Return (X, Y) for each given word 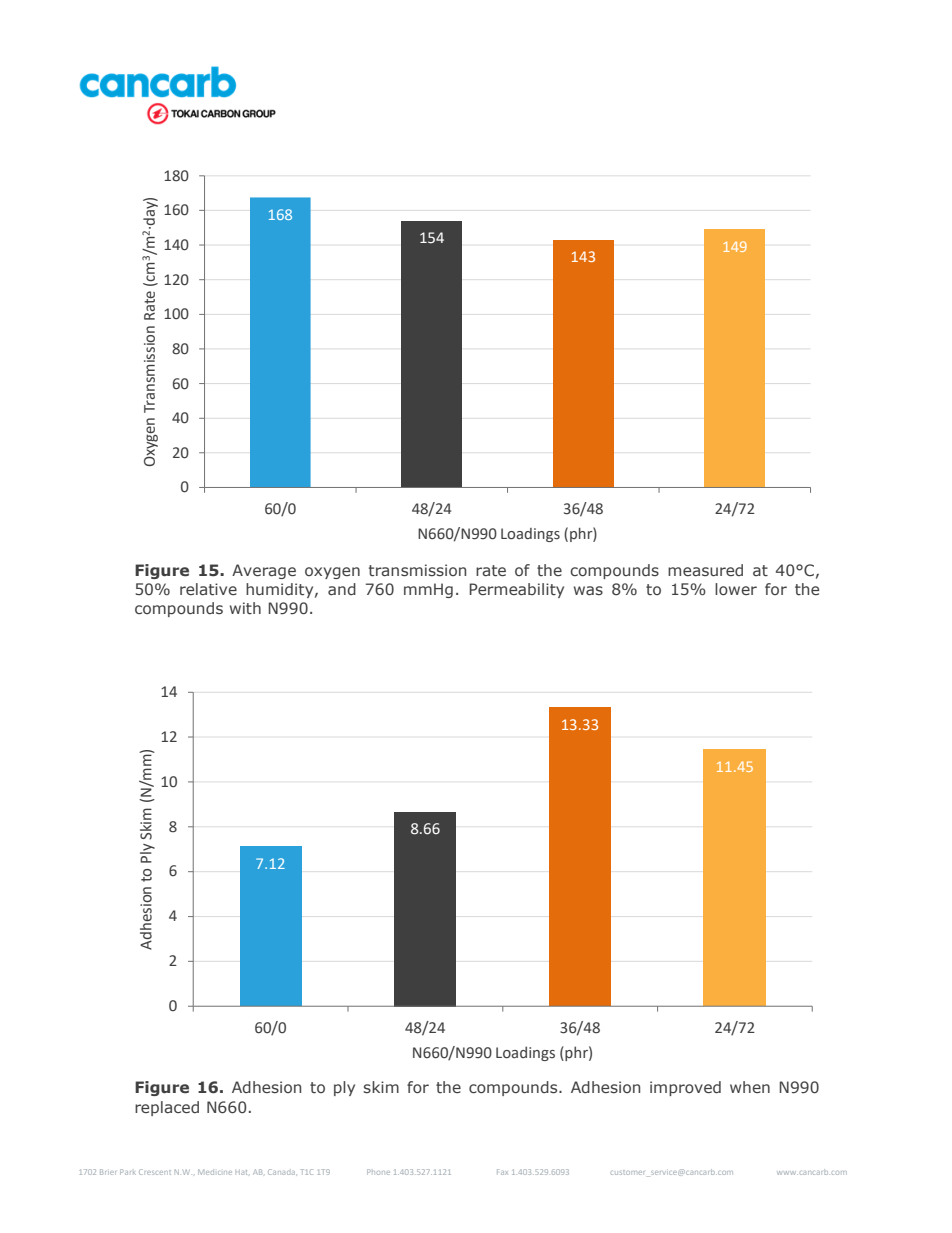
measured (705, 570)
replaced (167, 1108)
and (342, 589)
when (750, 1087)
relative (208, 589)
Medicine (215, 1172)
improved (685, 1088)
